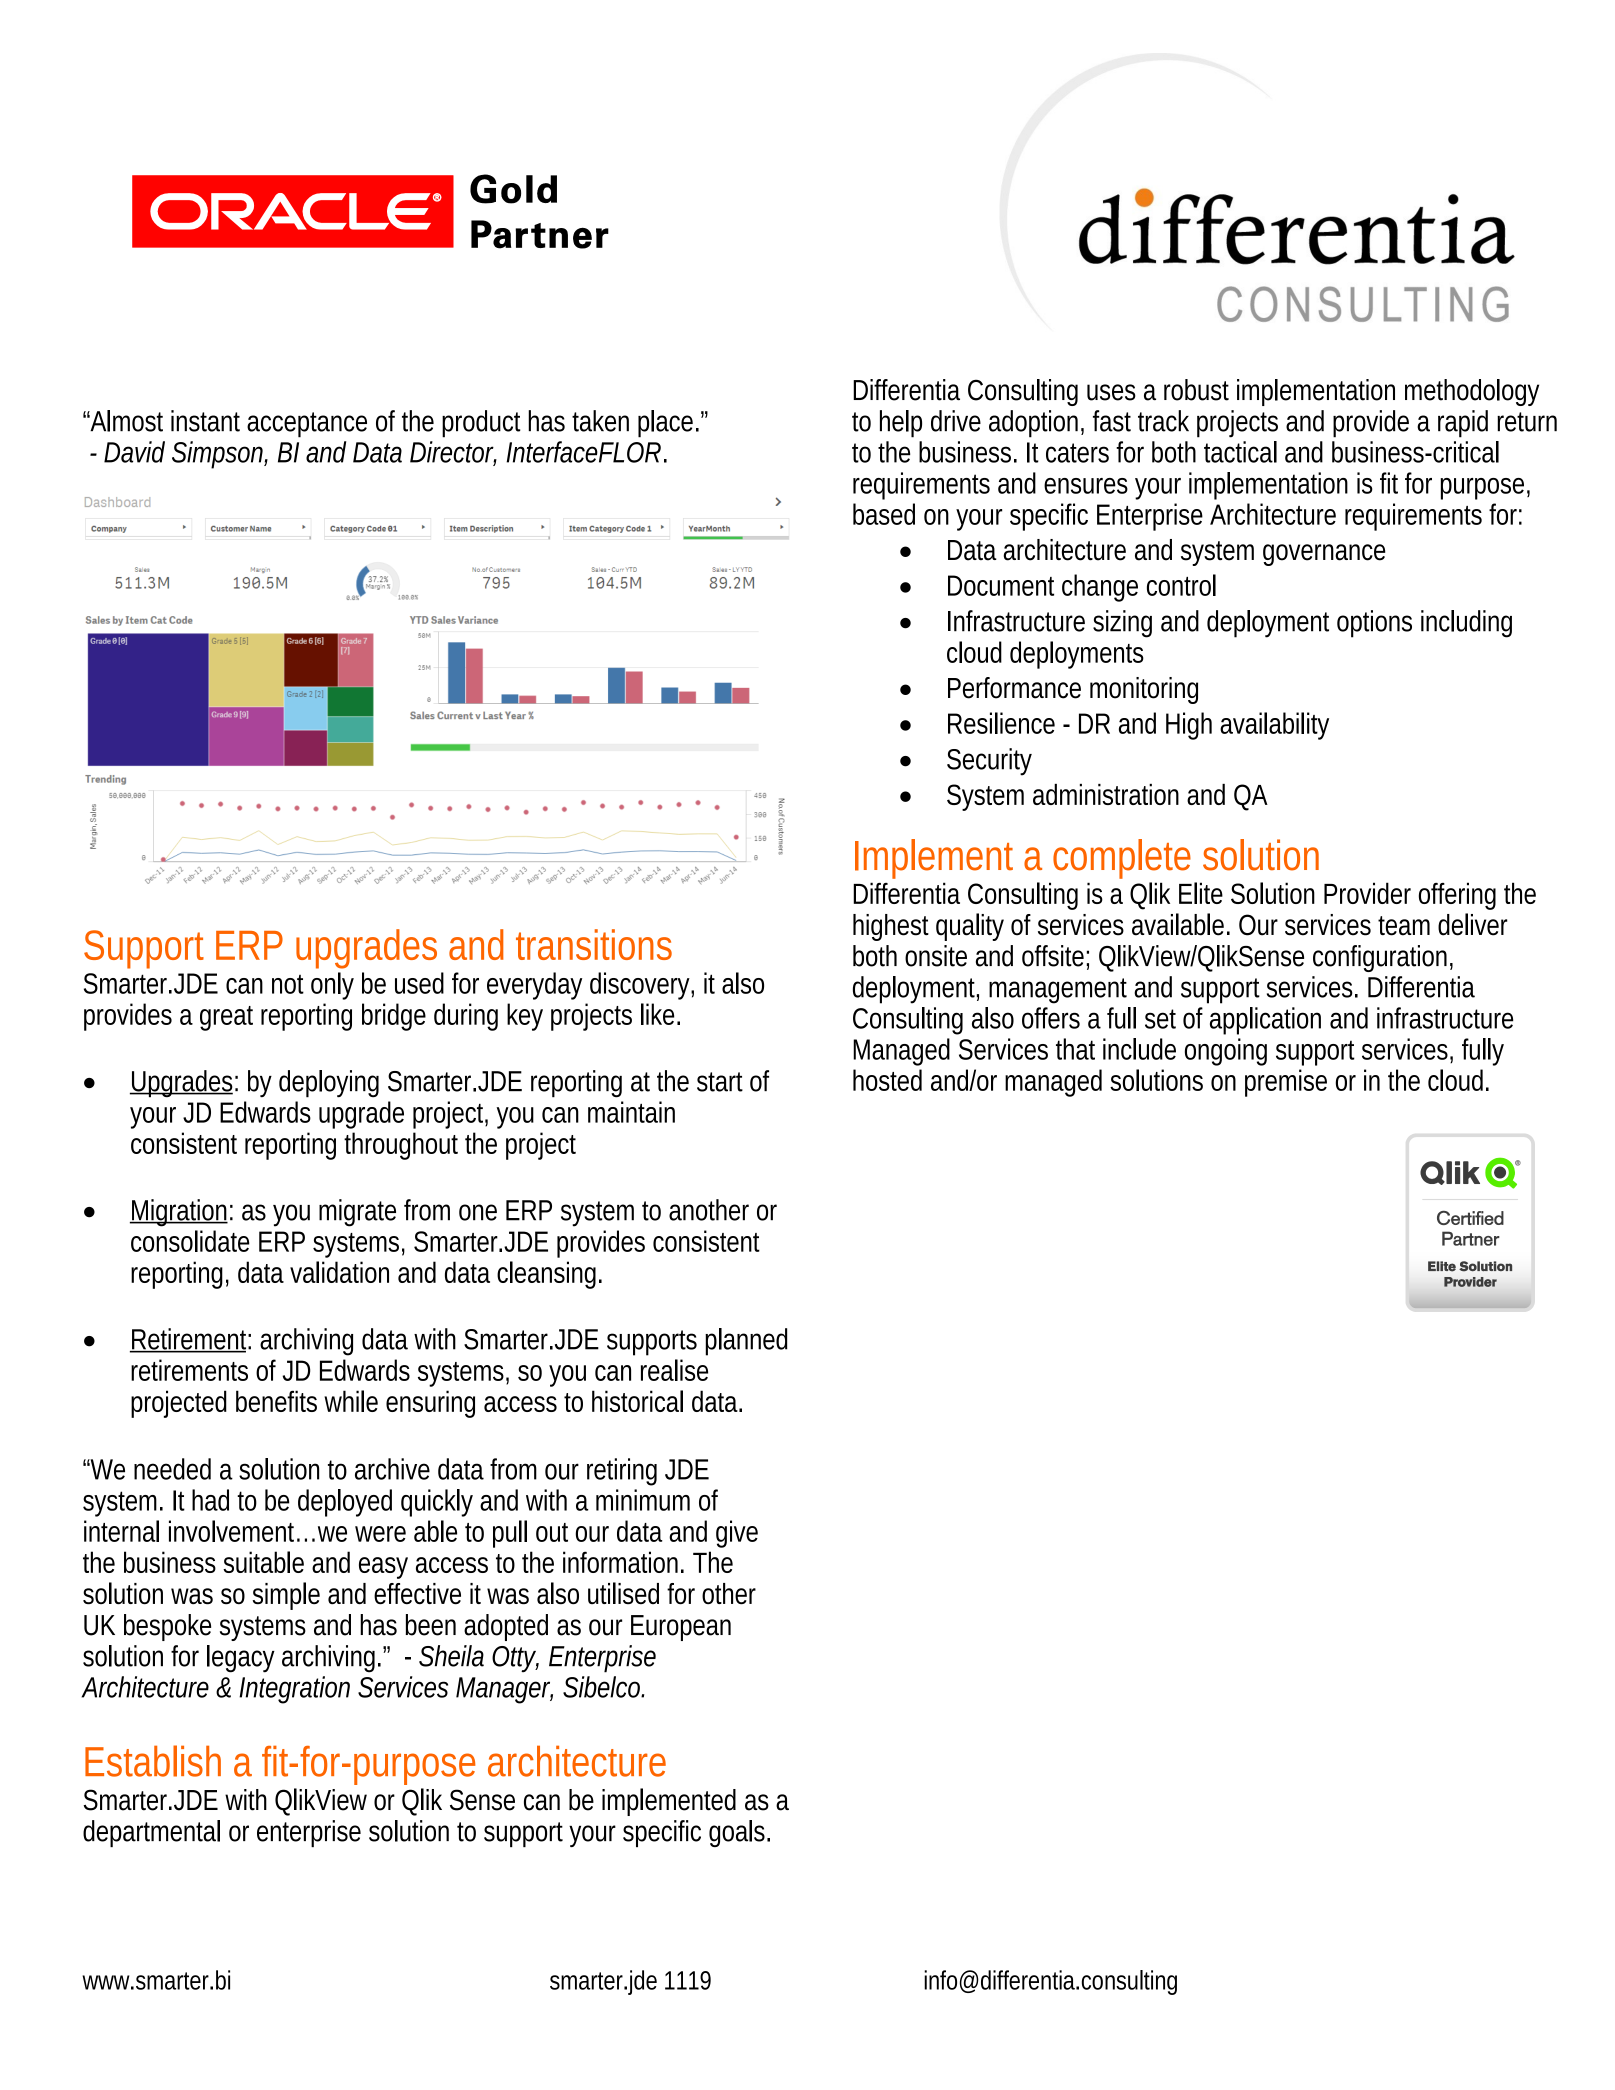 Image resolution: width=1615 pixels, height=2090 pixels. I want to click on help, so click(901, 424).
